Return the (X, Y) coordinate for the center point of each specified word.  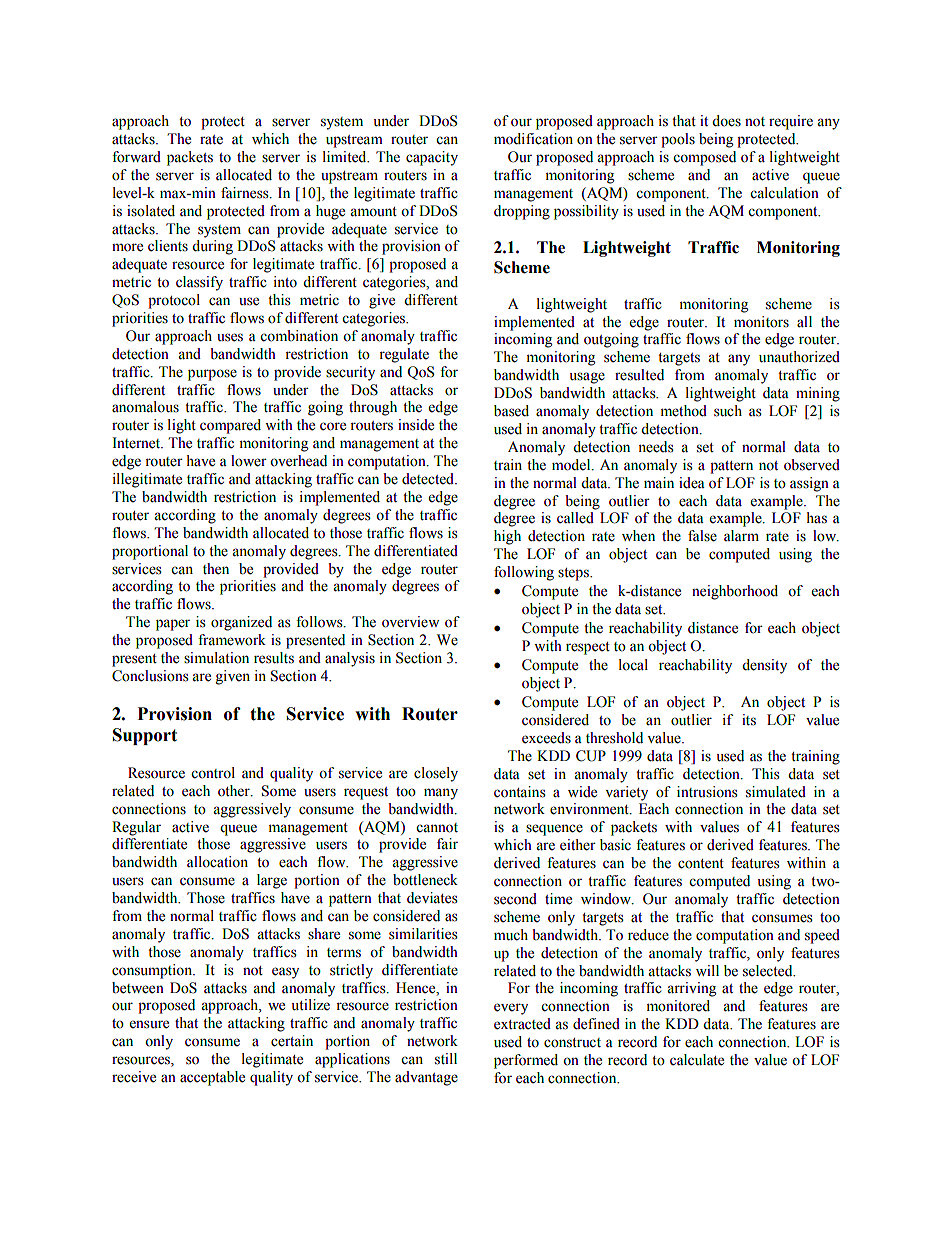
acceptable (212, 1078)
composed (704, 158)
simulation (216, 658)
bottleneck (425, 880)
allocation (217, 862)
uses (230, 337)
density (764, 666)
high (507, 537)
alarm (741, 535)
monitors (761, 322)
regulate (404, 355)
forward (136, 157)
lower (249, 461)
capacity (432, 158)
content (701, 864)
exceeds (546, 738)
